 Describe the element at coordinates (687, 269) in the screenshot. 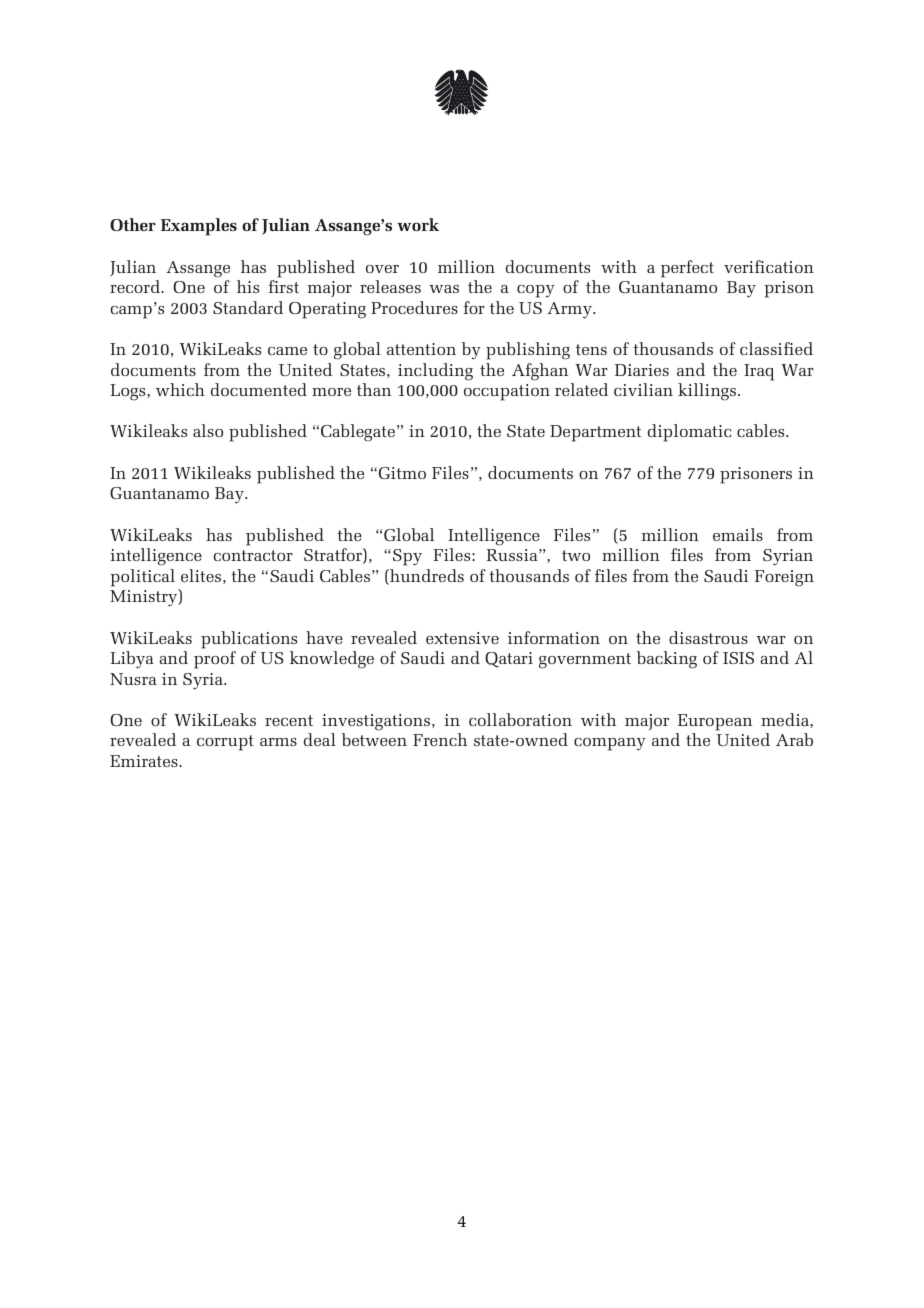

I see `perfect` at that location.
